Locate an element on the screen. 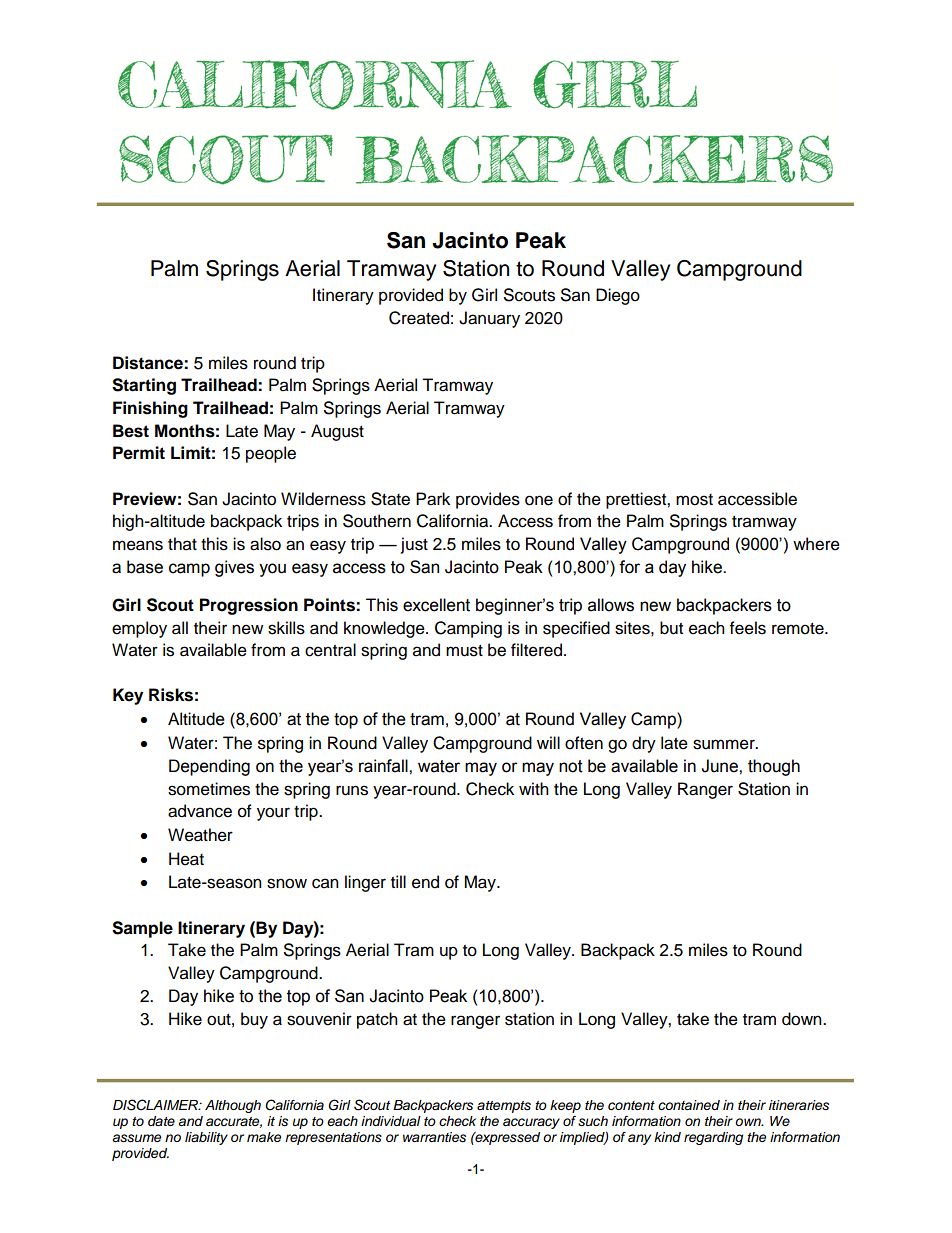  regarding is located at coordinates (713, 1138).
